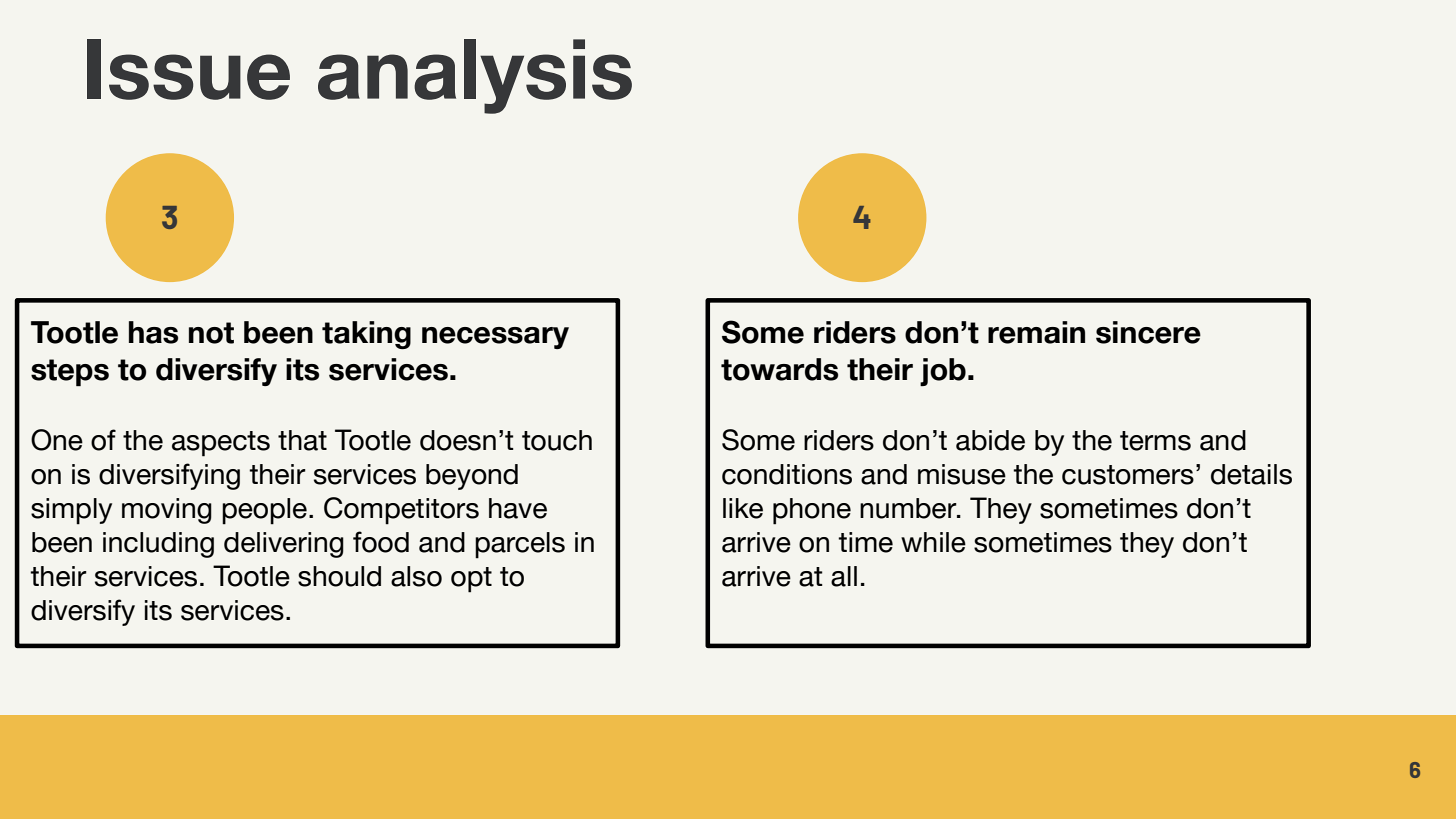 This screenshot has height=819, width=1456. I want to click on Issue, so click(188, 69).
